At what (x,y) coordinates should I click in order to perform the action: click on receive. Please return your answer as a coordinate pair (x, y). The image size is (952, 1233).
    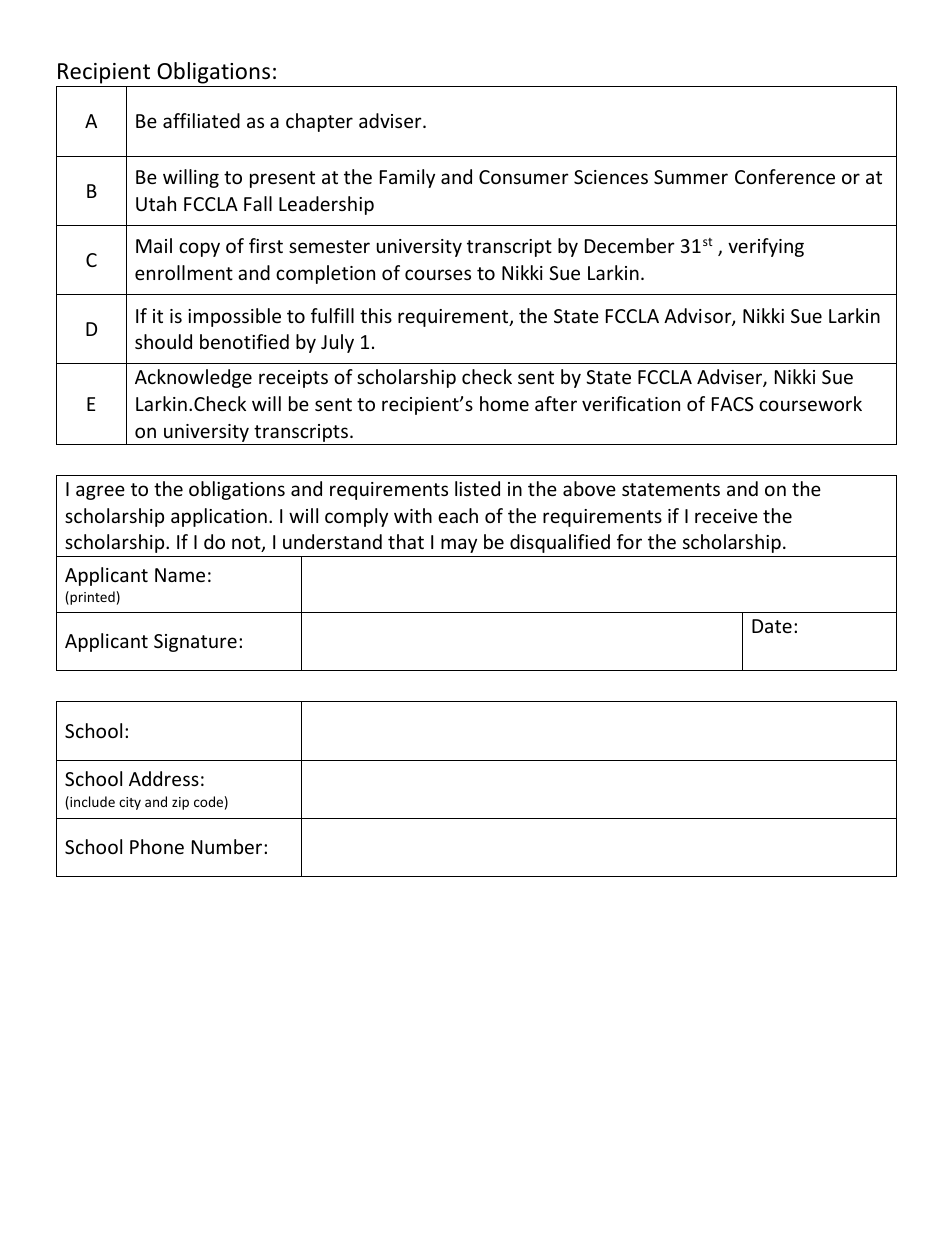
    Looking at the image, I should click on (726, 516).
